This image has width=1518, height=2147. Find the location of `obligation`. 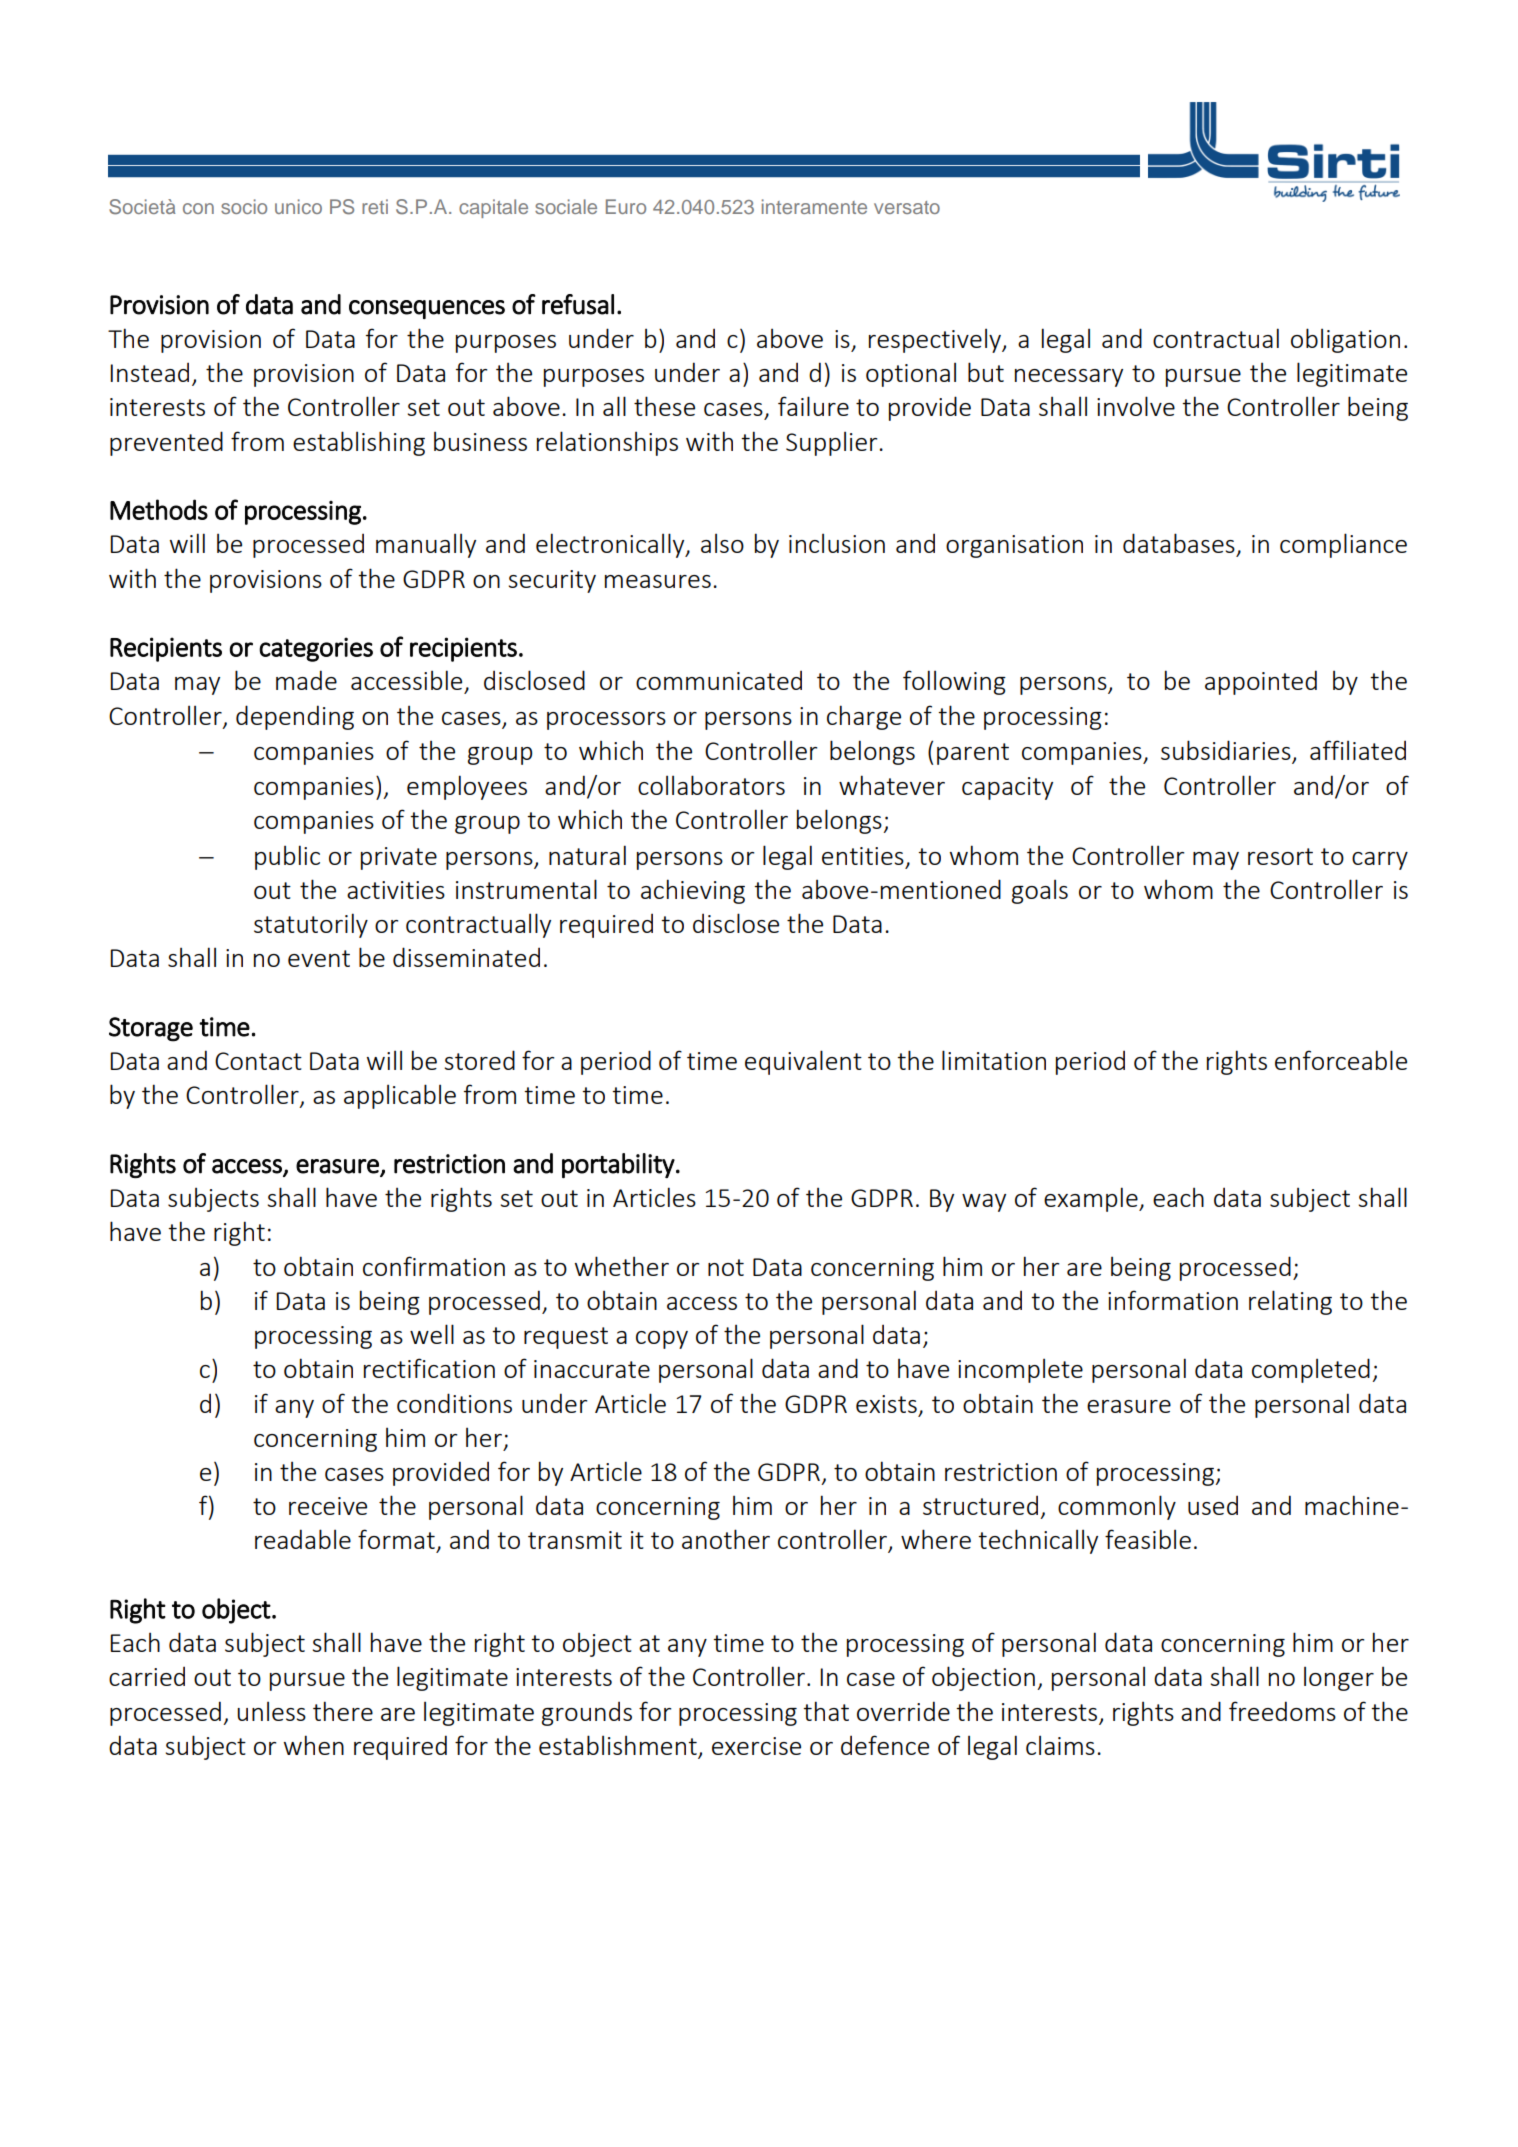

obligation is located at coordinates (1345, 340).
